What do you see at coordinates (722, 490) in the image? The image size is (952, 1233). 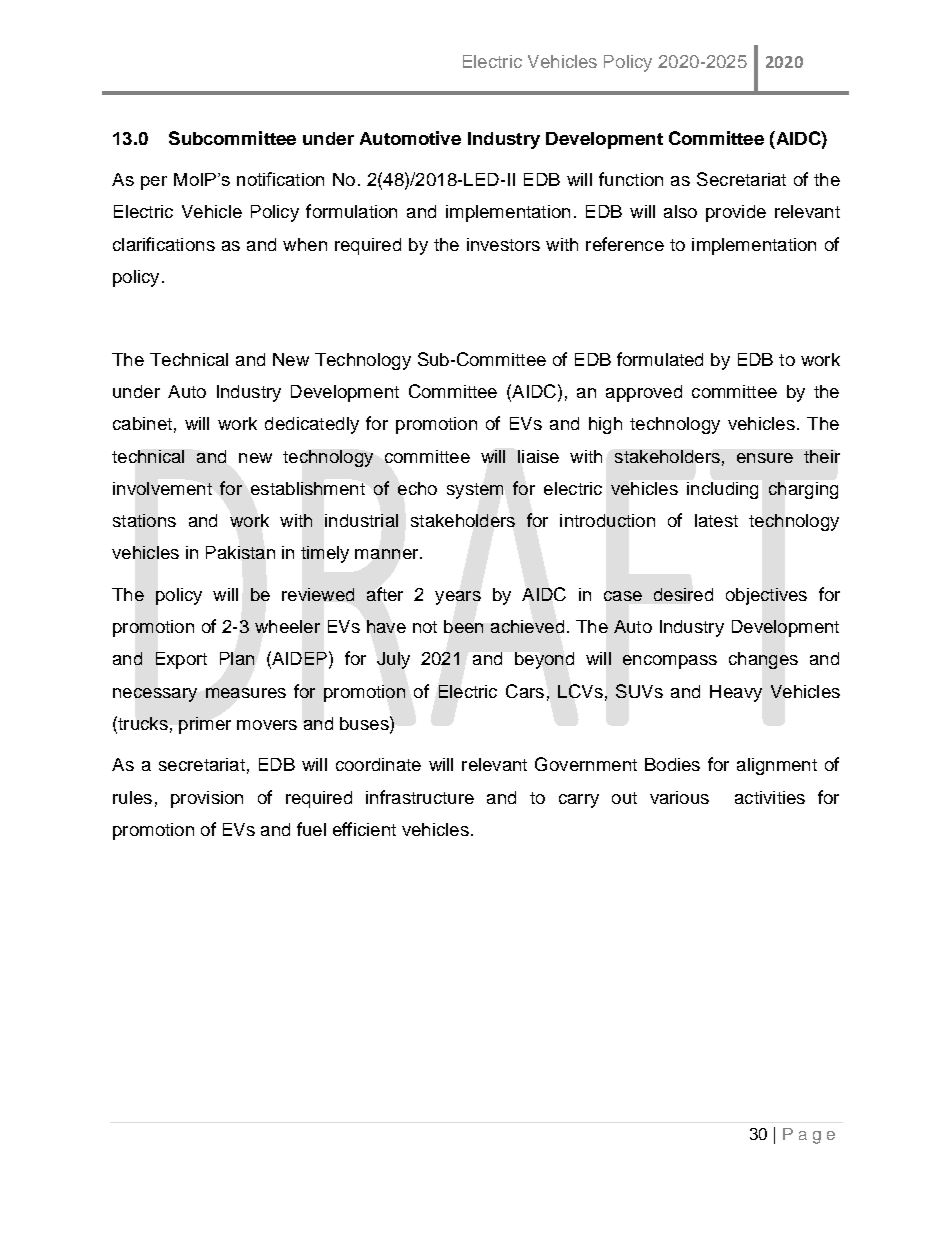 I see `including` at bounding box center [722, 490].
